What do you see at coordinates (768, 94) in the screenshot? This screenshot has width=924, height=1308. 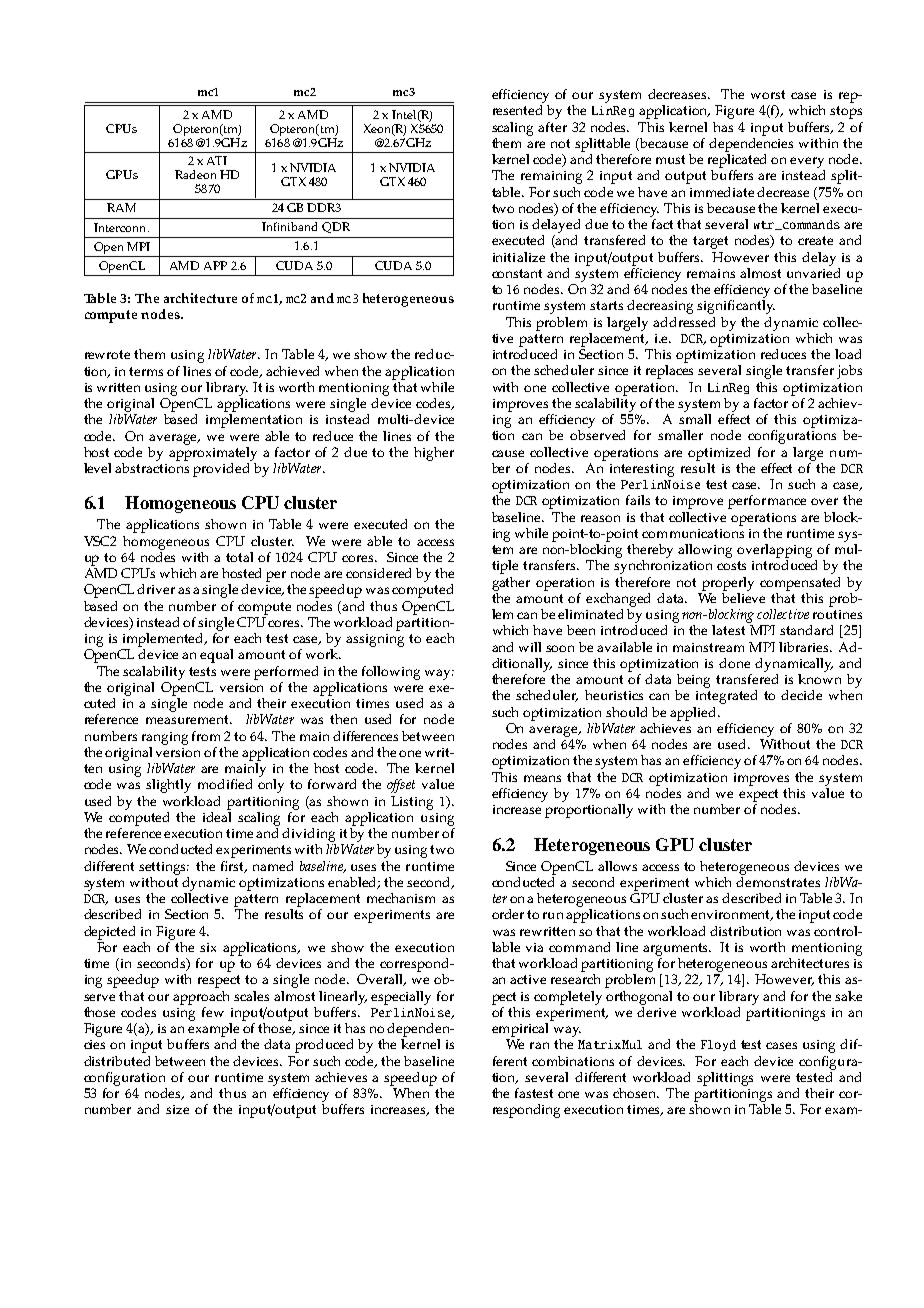 I see `worst` at bounding box center [768, 94].
